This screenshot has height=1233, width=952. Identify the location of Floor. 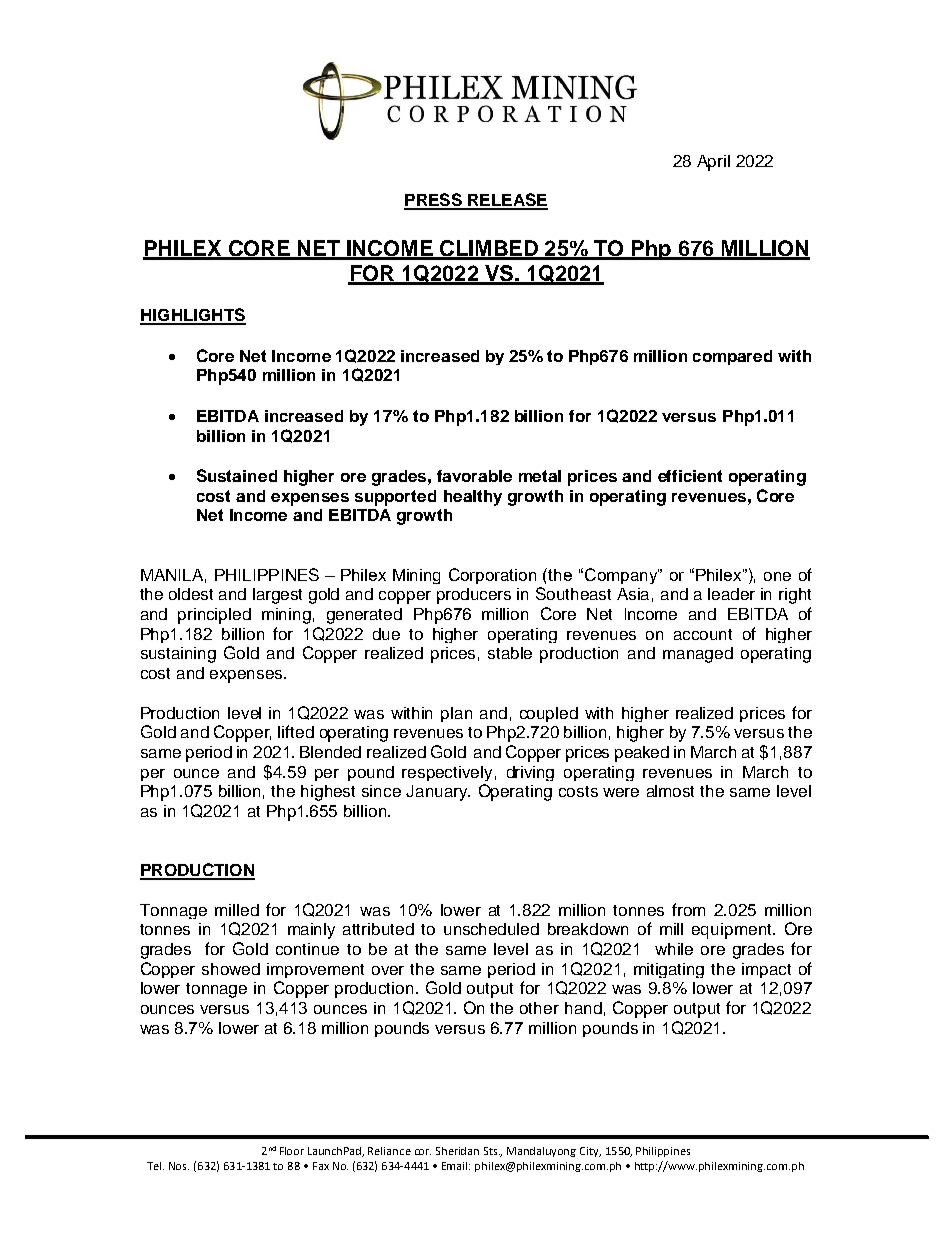
(292, 1151).
